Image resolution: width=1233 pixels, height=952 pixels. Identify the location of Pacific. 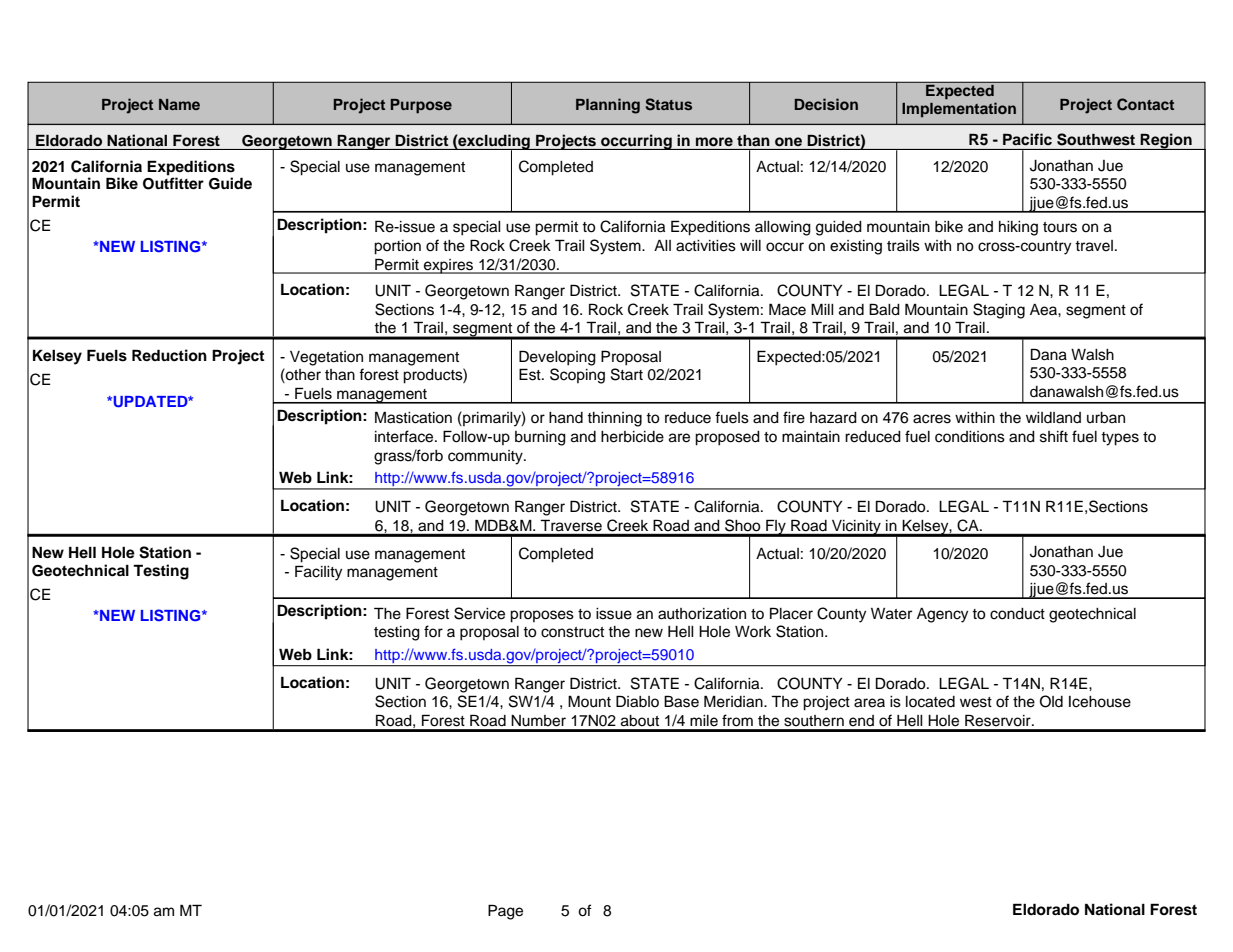
(1027, 139).
